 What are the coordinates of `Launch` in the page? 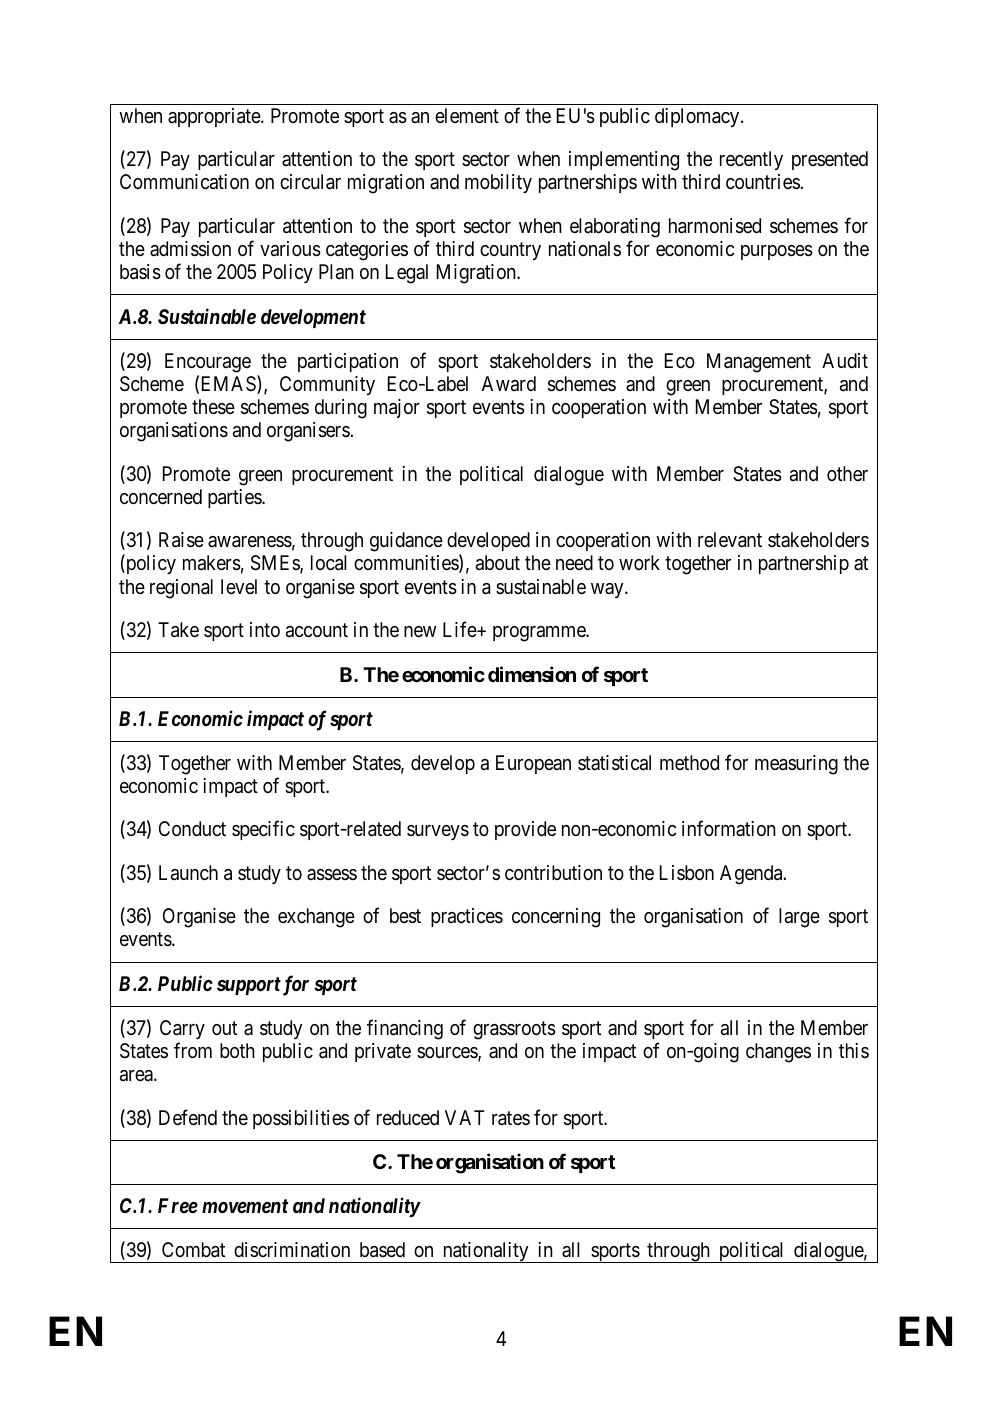 It's located at (188, 873).
